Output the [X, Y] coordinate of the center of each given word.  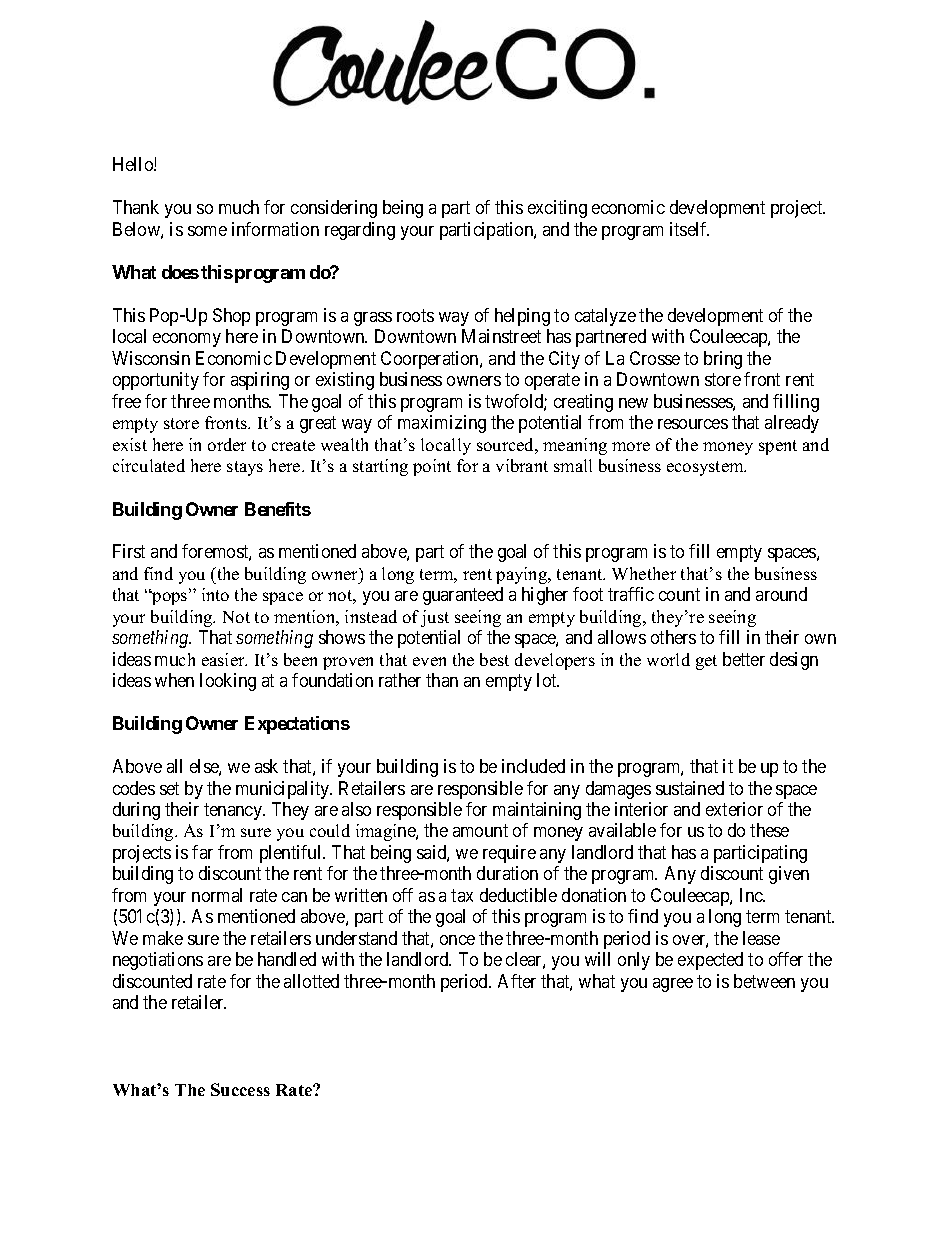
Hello [134, 164]
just [435, 618]
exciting [557, 209]
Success [240, 1089]
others [673, 637]
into [215, 594]
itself [689, 229]
